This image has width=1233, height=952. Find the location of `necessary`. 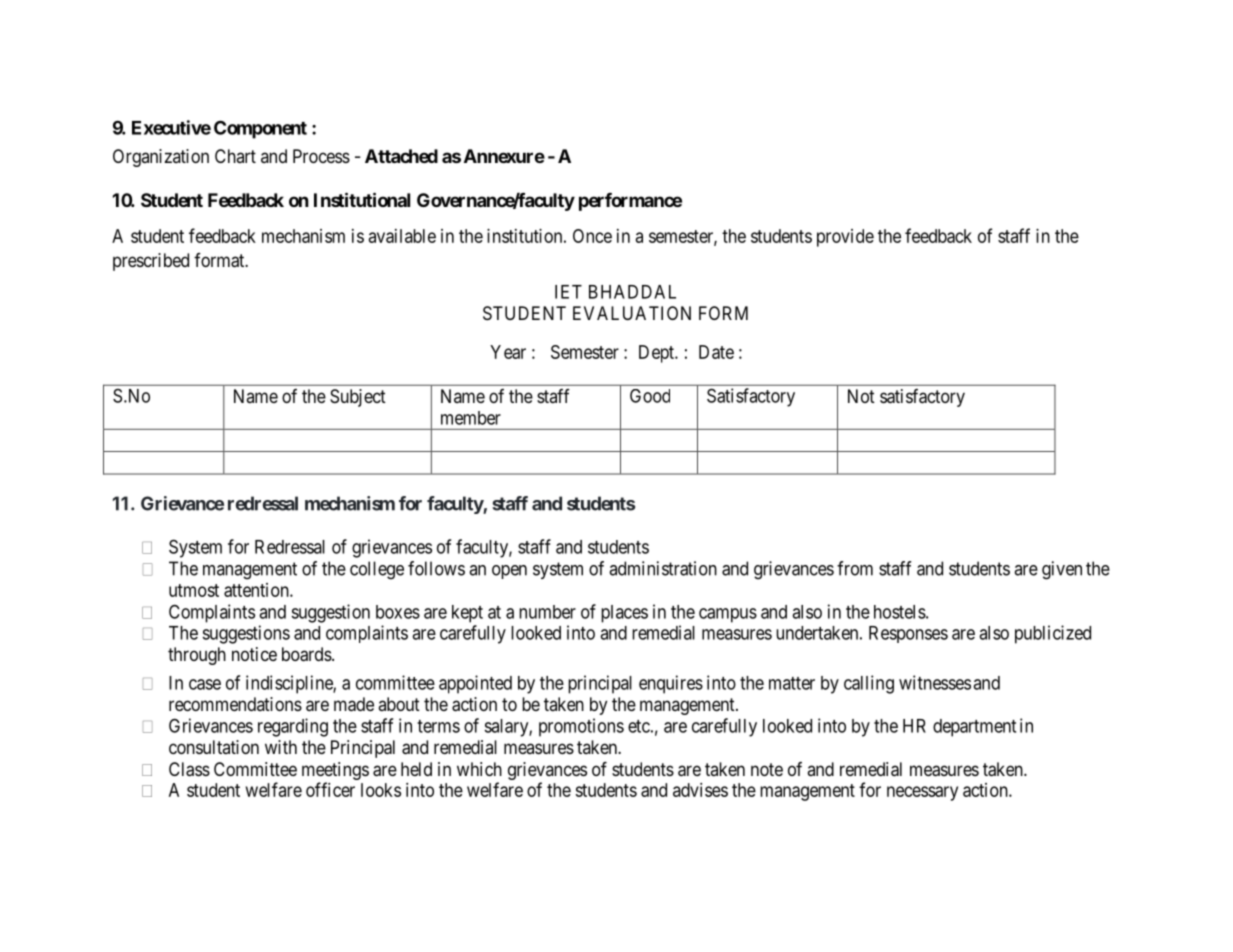

necessary is located at coordinates (922, 793).
